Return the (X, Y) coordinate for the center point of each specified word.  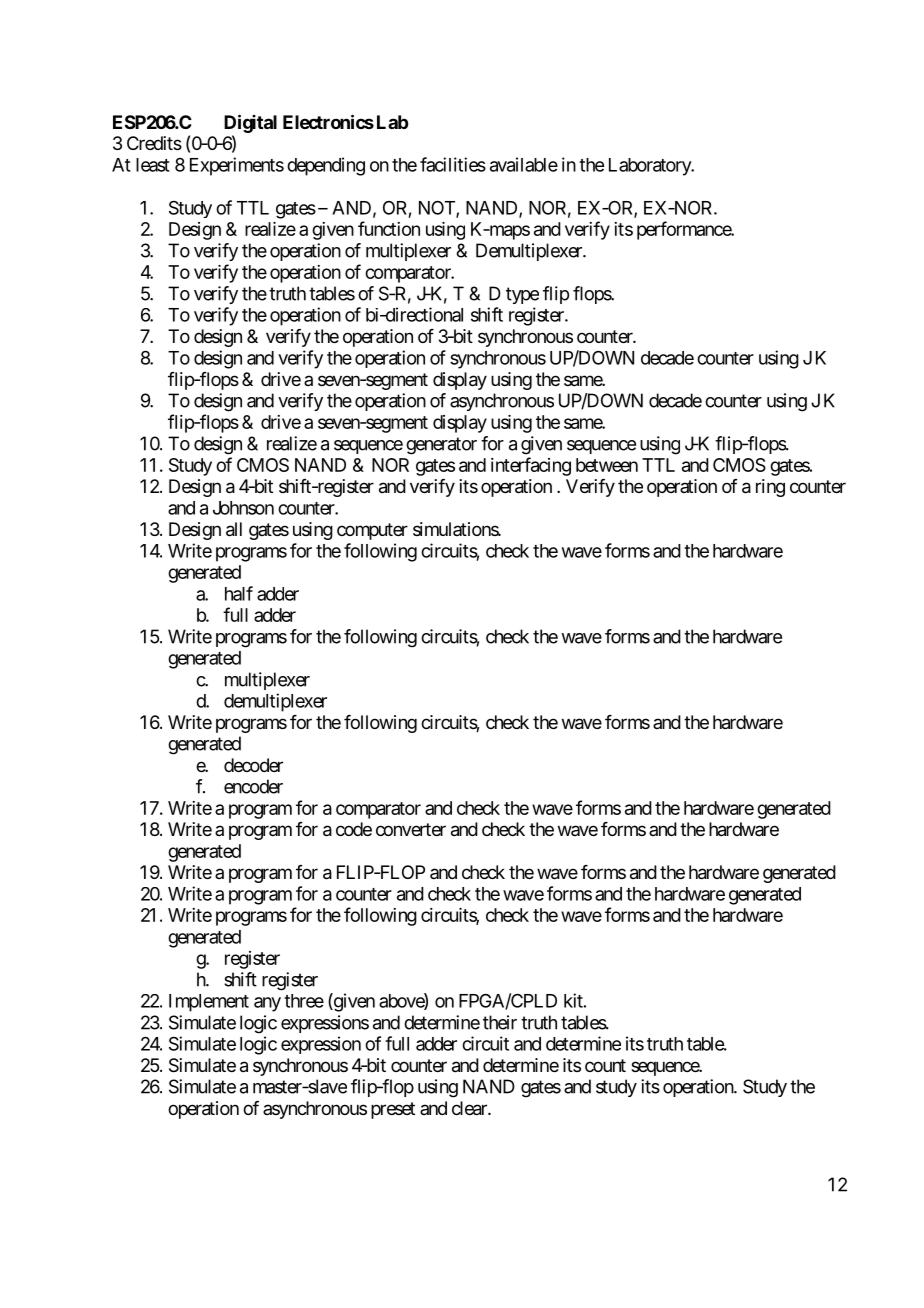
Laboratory (651, 167)
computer (372, 531)
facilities (453, 164)
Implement (209, 1003)
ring (770, 488)
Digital (250, 123)
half (239, 593)
